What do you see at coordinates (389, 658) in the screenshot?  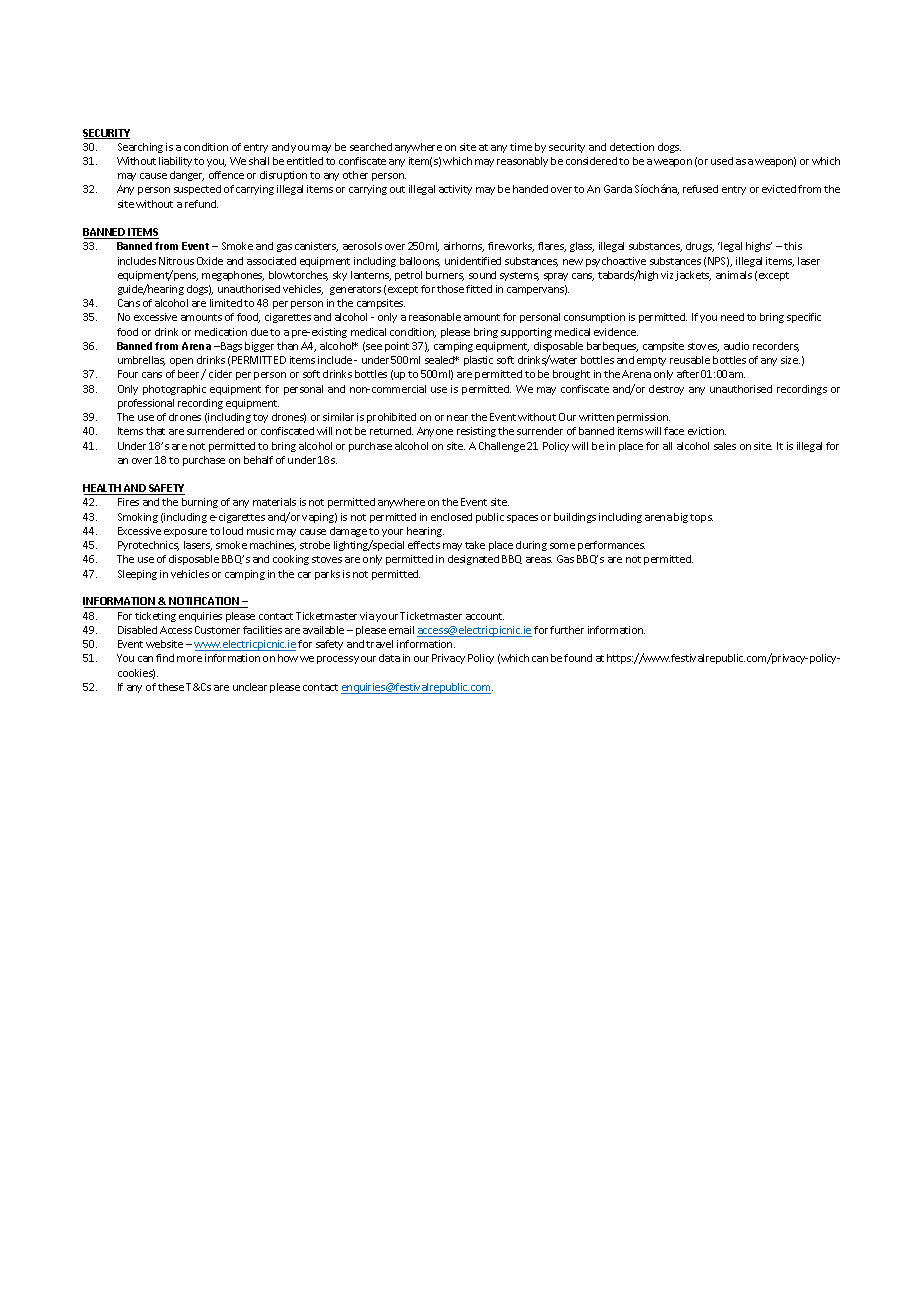 I see `data` at bounding box center [389, 658].
